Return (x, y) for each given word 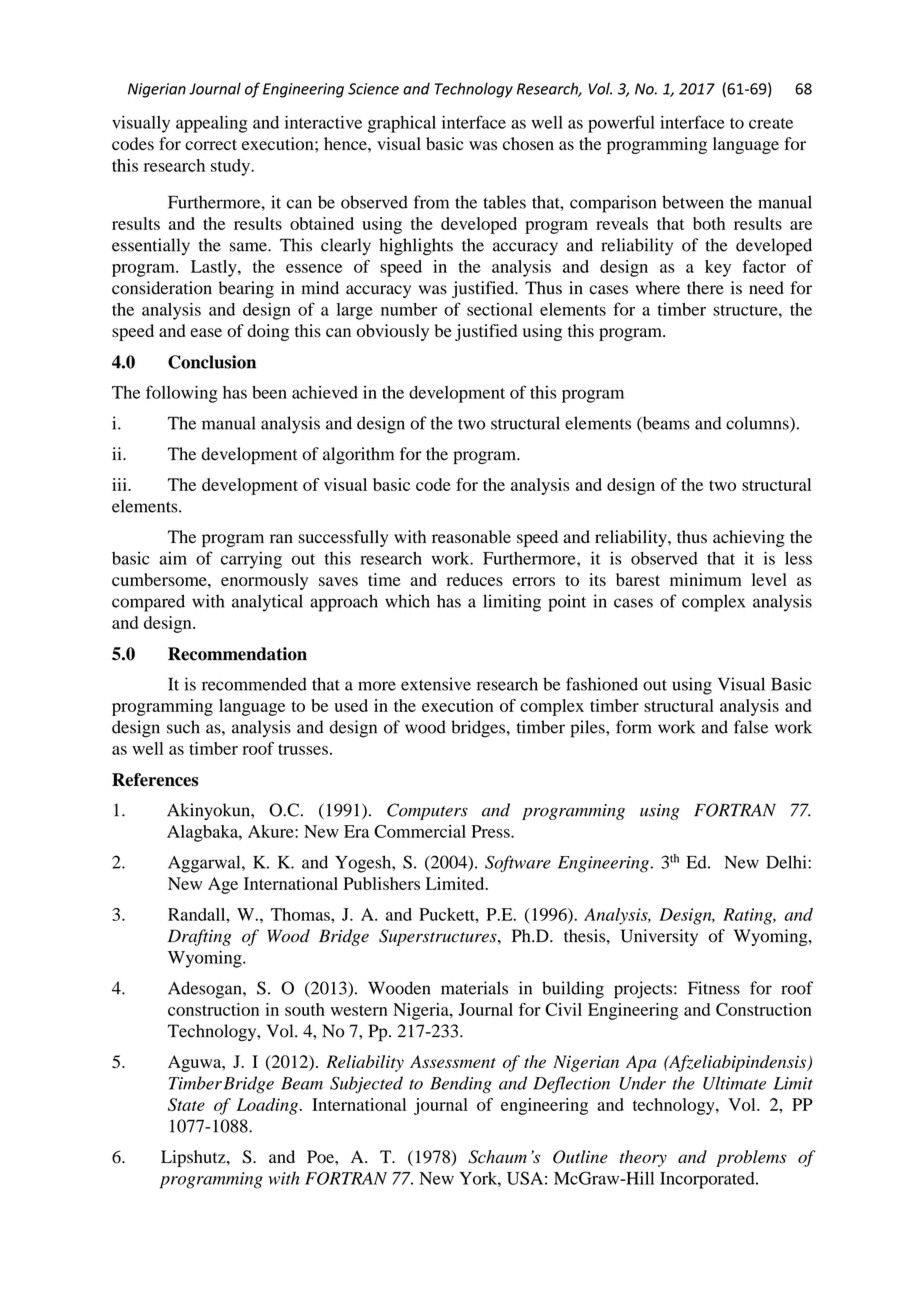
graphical (402, 124)
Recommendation (237, 654)
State (186, 1104)
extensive (436, 684)
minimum (706, 579)
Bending (461, 1085)
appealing (212, 124)
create (771, 123)
